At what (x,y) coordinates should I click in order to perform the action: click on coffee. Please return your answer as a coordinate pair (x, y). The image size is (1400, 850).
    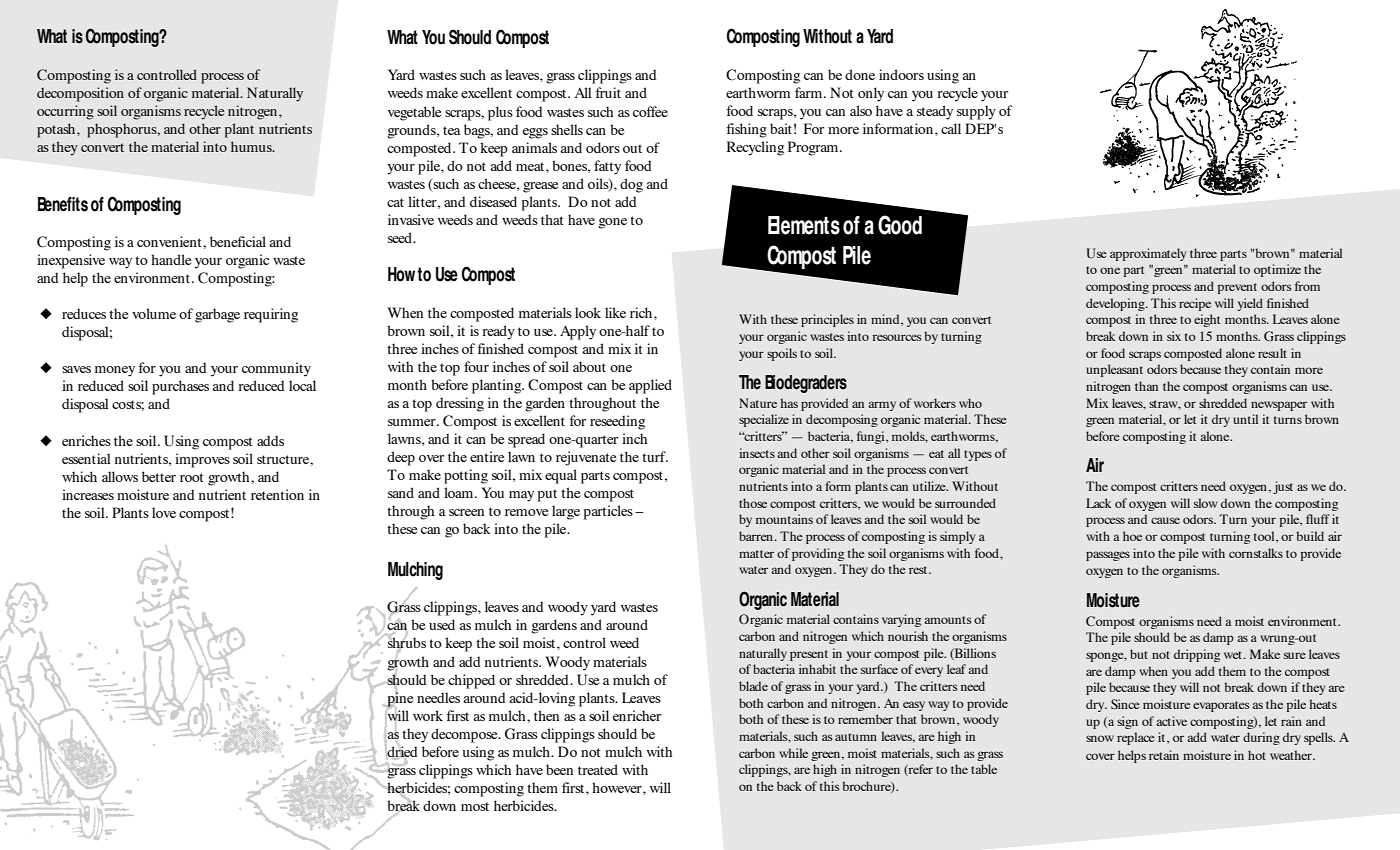
    Looking at the image, I should click on (650, 111).
